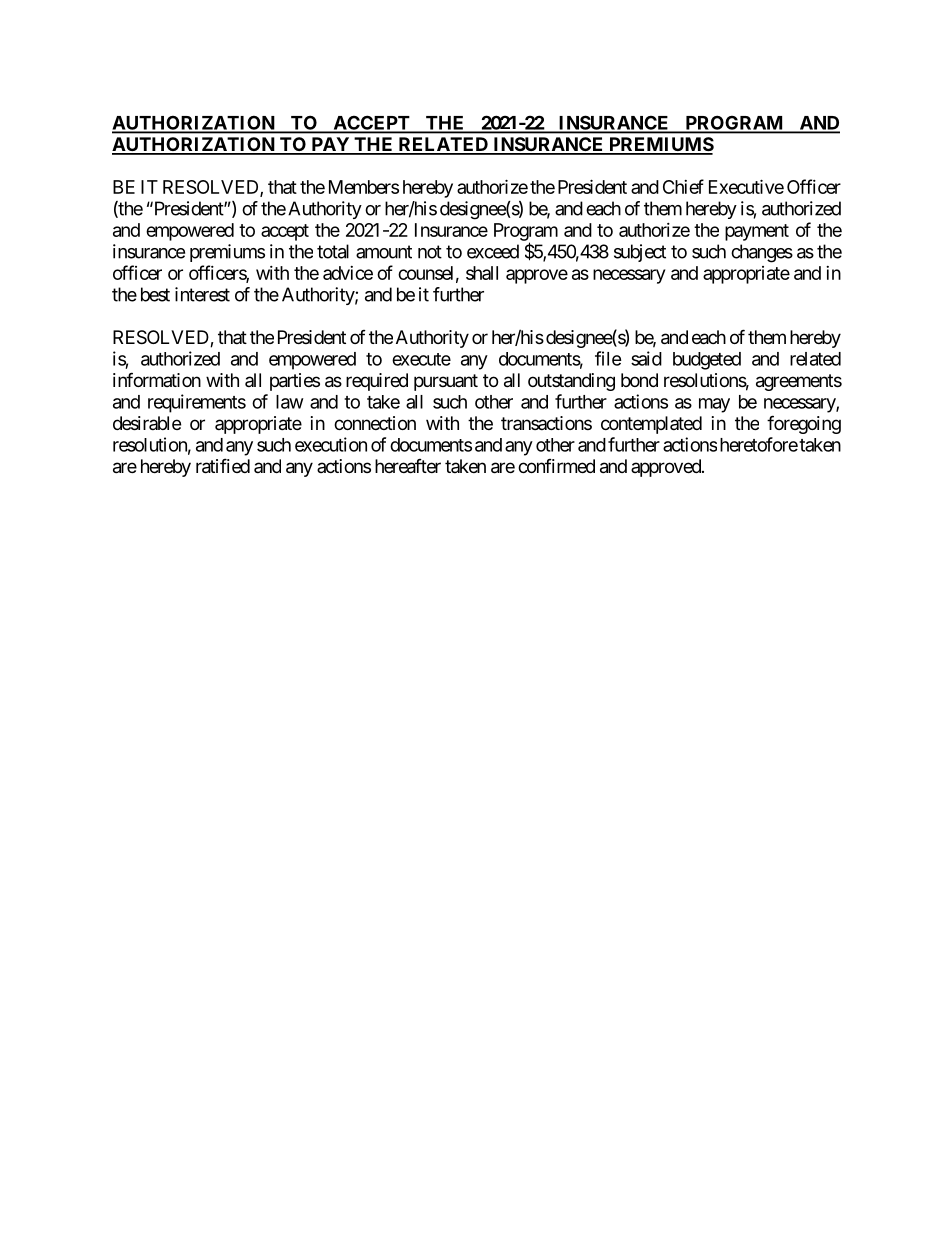 The image size is (952, 1233). Describe the element at coordinates (421, 359) in the screenshot. I see `execute` at that location.
